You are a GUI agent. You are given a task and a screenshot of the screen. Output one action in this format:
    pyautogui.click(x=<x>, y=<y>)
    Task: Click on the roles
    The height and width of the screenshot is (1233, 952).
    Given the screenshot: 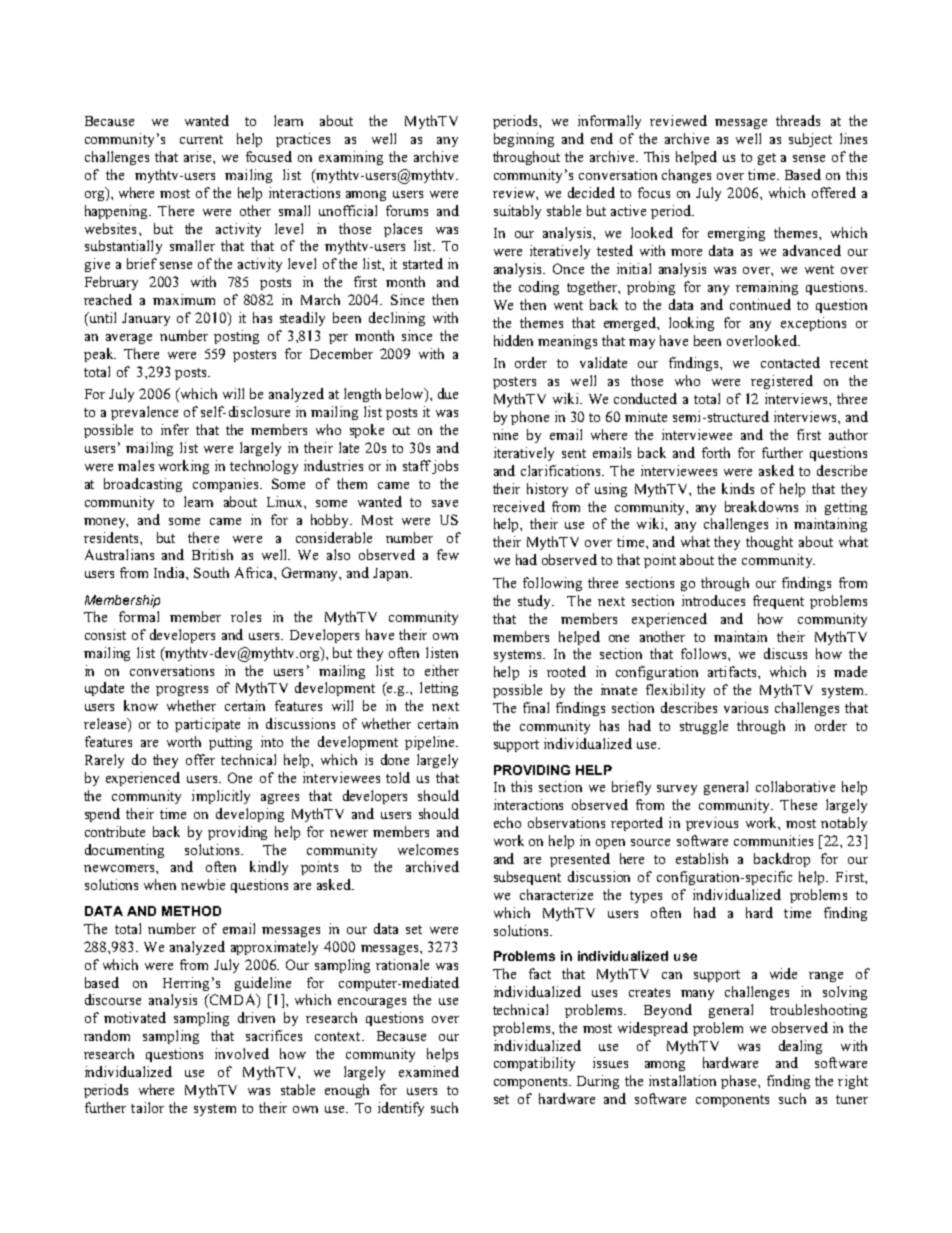 What is the action you would take?
    pyautogui.click(x=246, y=616)
